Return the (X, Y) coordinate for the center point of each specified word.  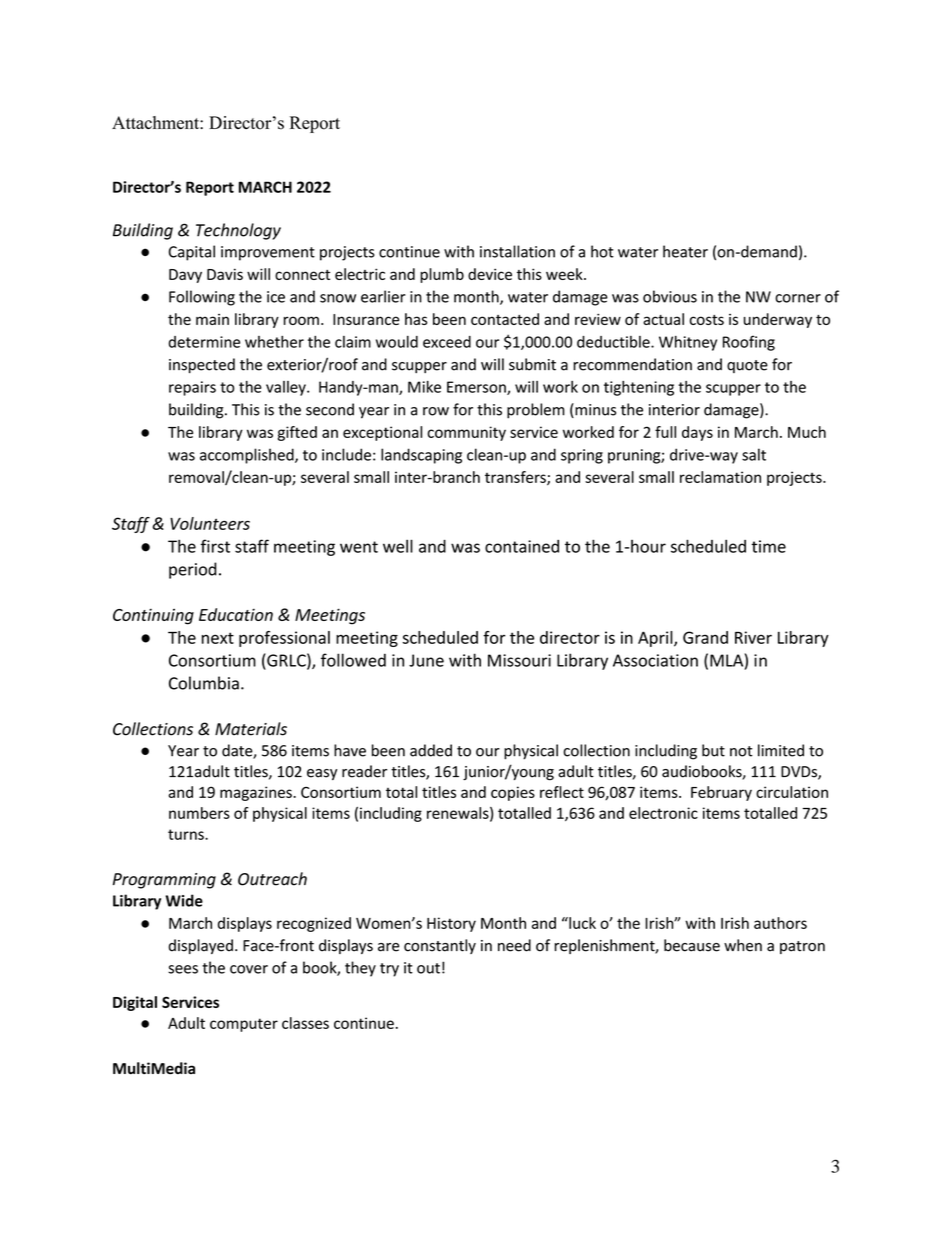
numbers (199, 813)
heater (685, 251)
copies (513, 793)
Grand (705, 637)
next (218, 638)
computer (244, 1025)
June (426, 660)
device (490, 274)
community (466, 433)
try (389, 970)
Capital (192, 253)
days (697, 433)
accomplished (248, 456)
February (721, 793)
